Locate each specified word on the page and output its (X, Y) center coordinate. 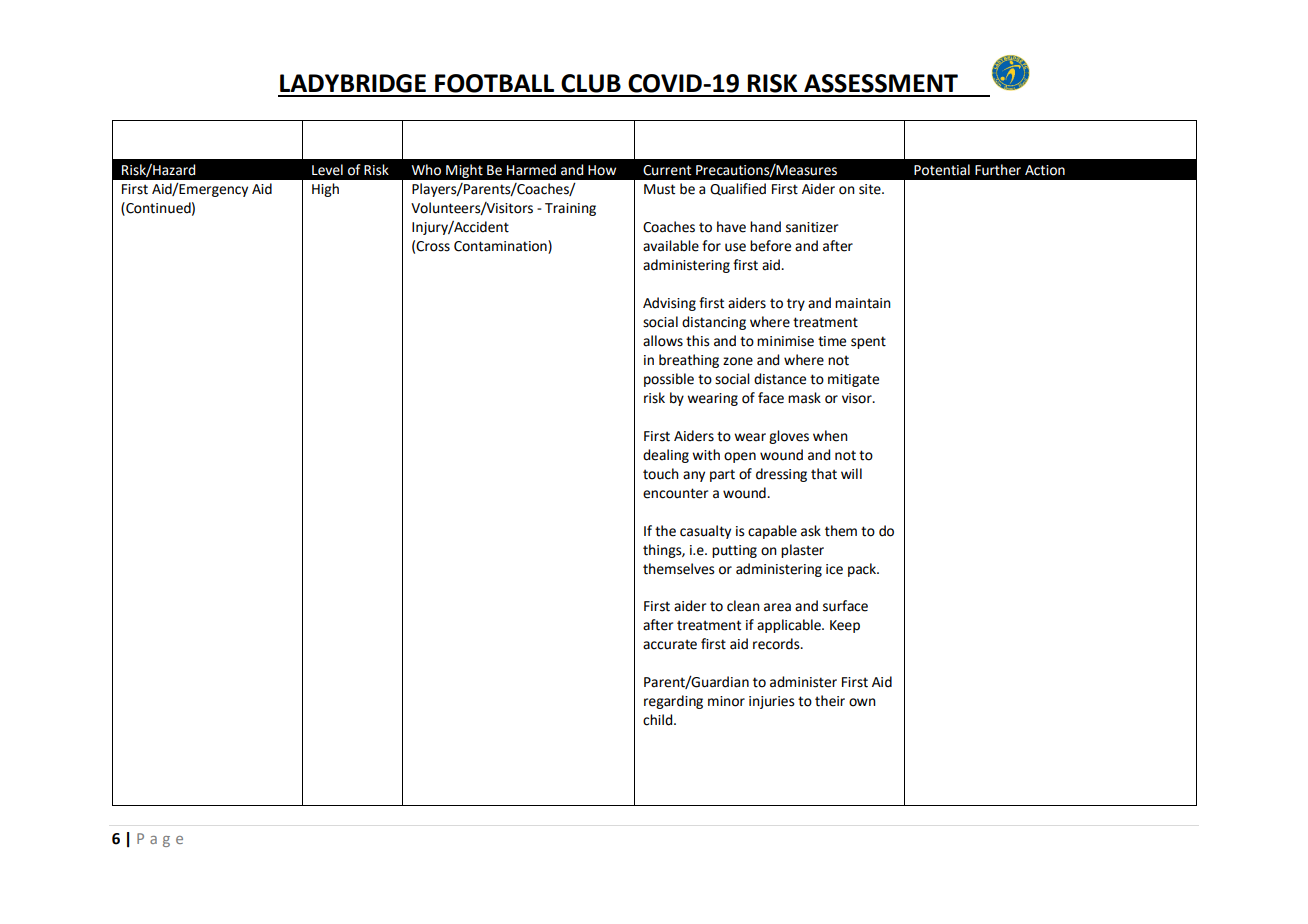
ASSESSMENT (881, 83)
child (659, 720)
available (671, 246)
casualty (705, 532)
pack (863, 570)
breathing (689, 361)
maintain (863, 303)
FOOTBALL (494, 83)
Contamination (501, 247)
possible (669, 380)
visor (858, 398)
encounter (675, 493)
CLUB (591, 83)
